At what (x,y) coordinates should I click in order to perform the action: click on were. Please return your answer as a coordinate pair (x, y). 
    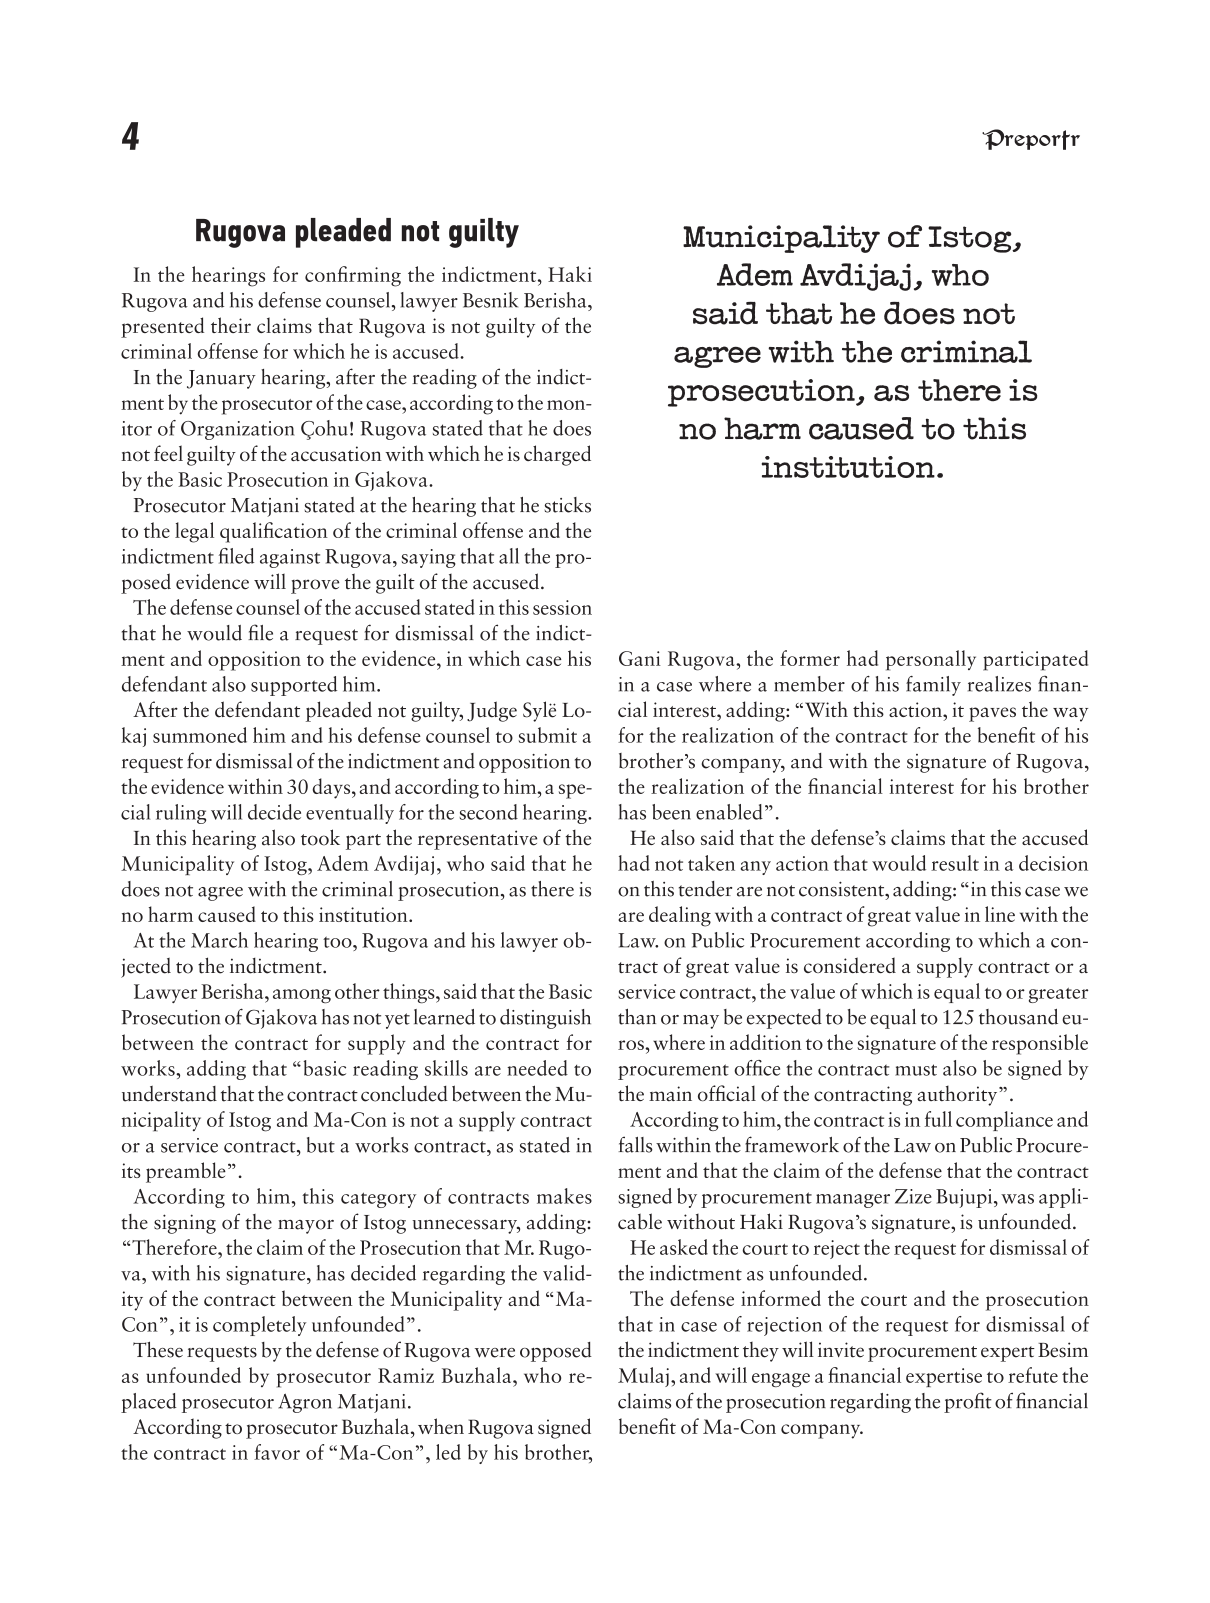
    Looking at the image, I should click on (495, 1353).
